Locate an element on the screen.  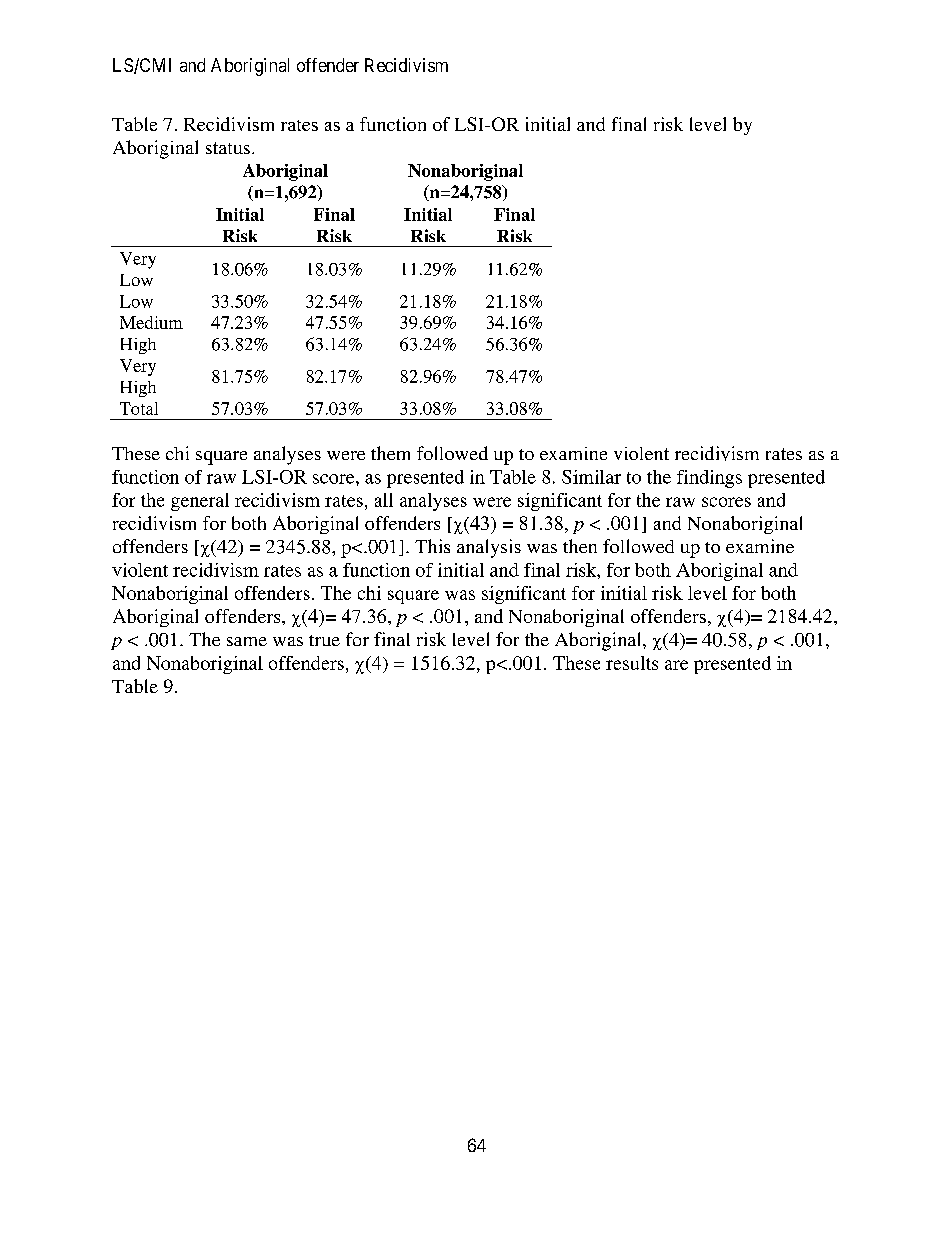
Total is located at coordinates (139, 408).
